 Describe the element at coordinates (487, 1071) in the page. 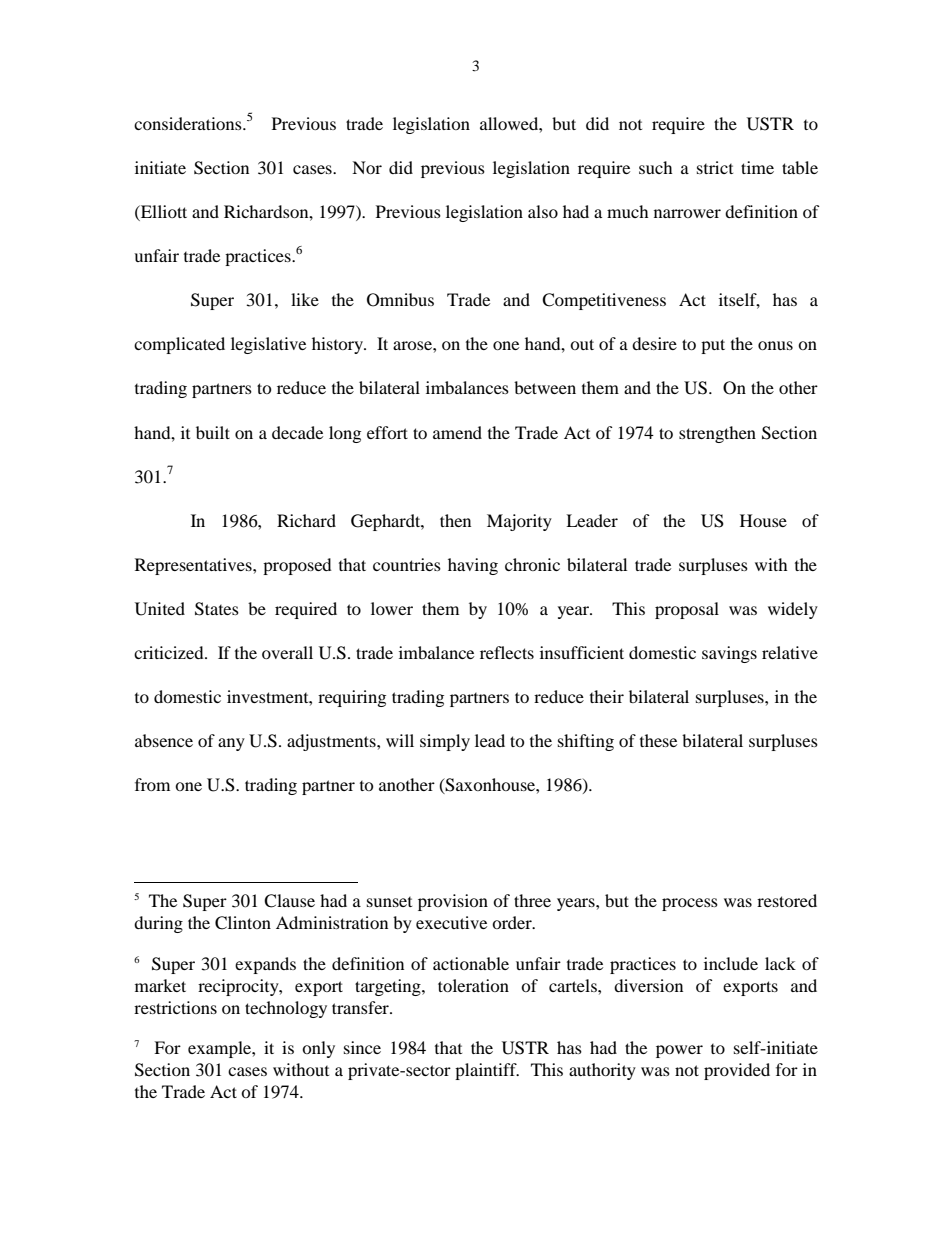

I see `plaintiff` at that location.
